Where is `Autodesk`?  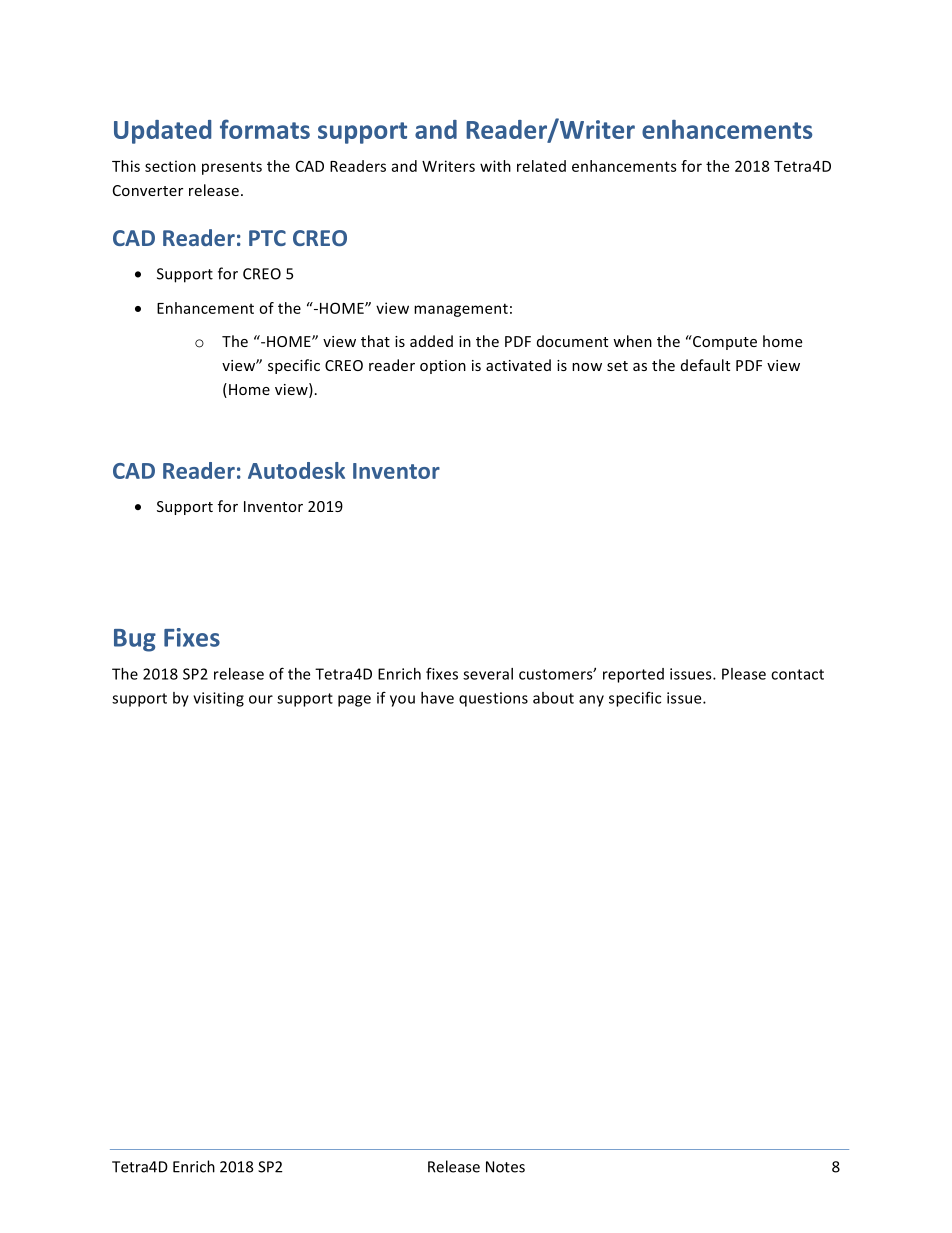 Autodesk is located at coordinates (296, 470).
